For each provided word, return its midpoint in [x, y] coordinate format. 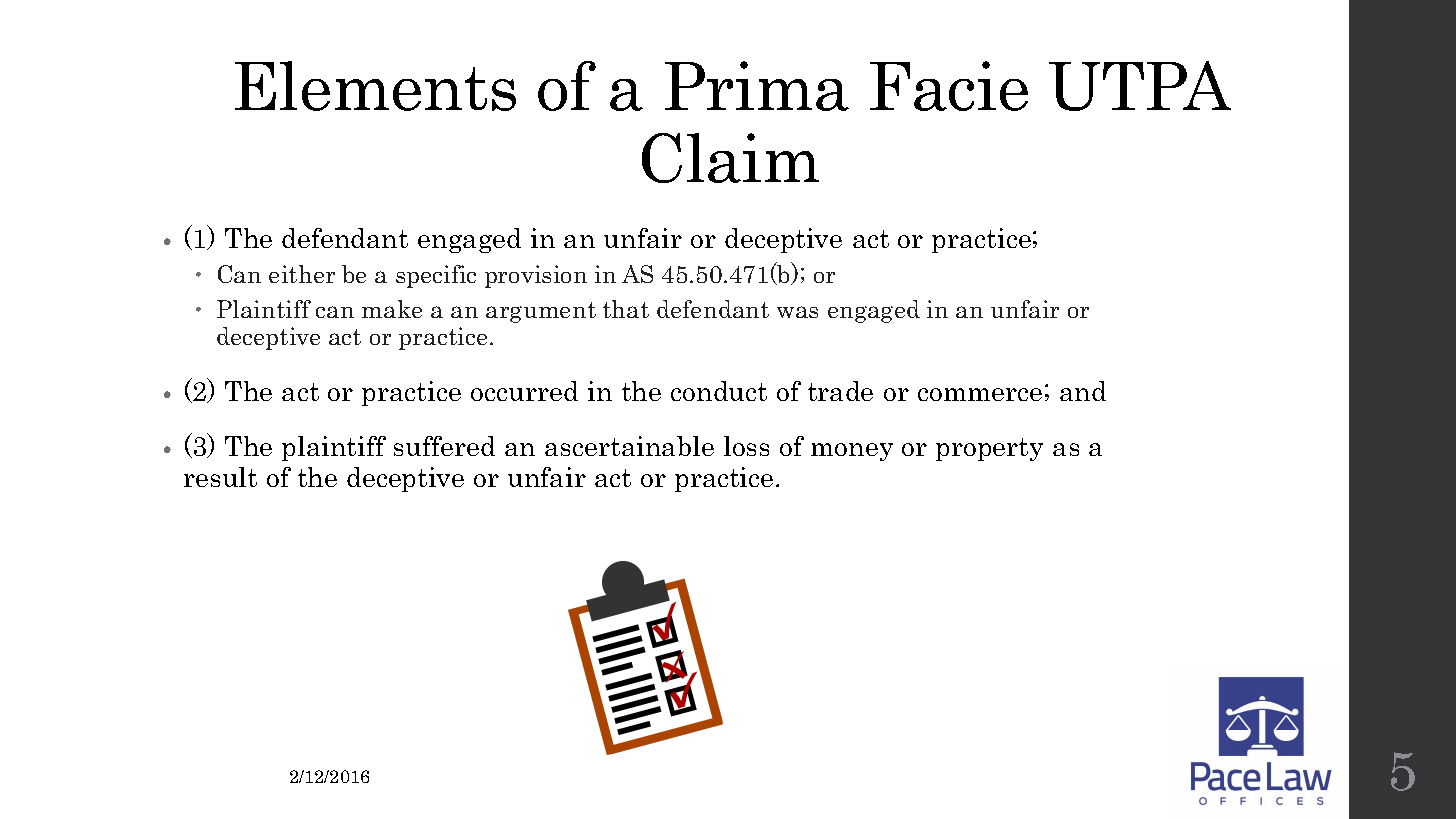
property [989, 449]
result [220, 477]
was [797, 312]
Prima [757, 86]
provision [536, 276]
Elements [375, 86]
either [302, 274]
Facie [949, 86]
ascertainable [629, 446]
